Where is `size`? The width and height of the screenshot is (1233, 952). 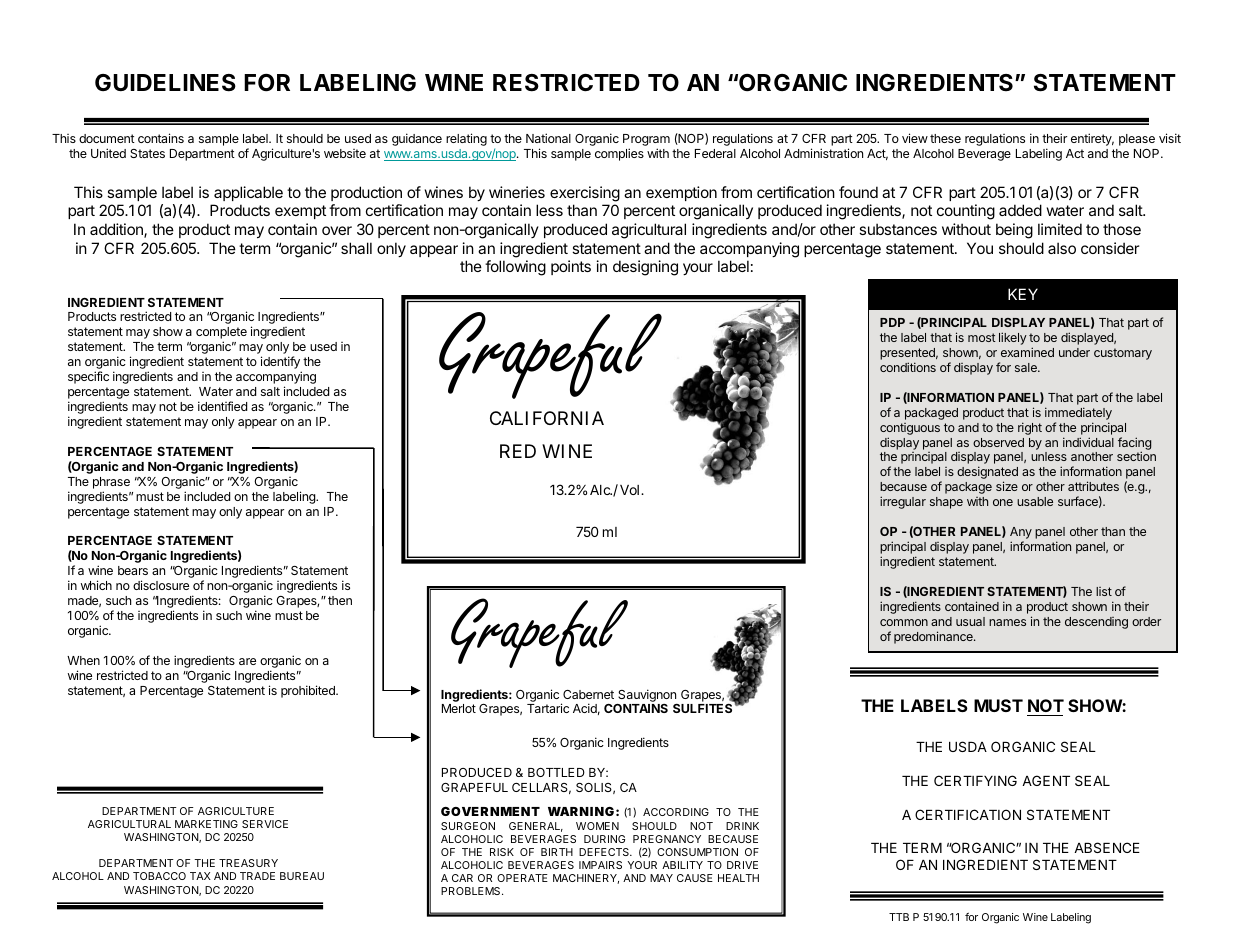 size is located at coordinates (1007, 486).
